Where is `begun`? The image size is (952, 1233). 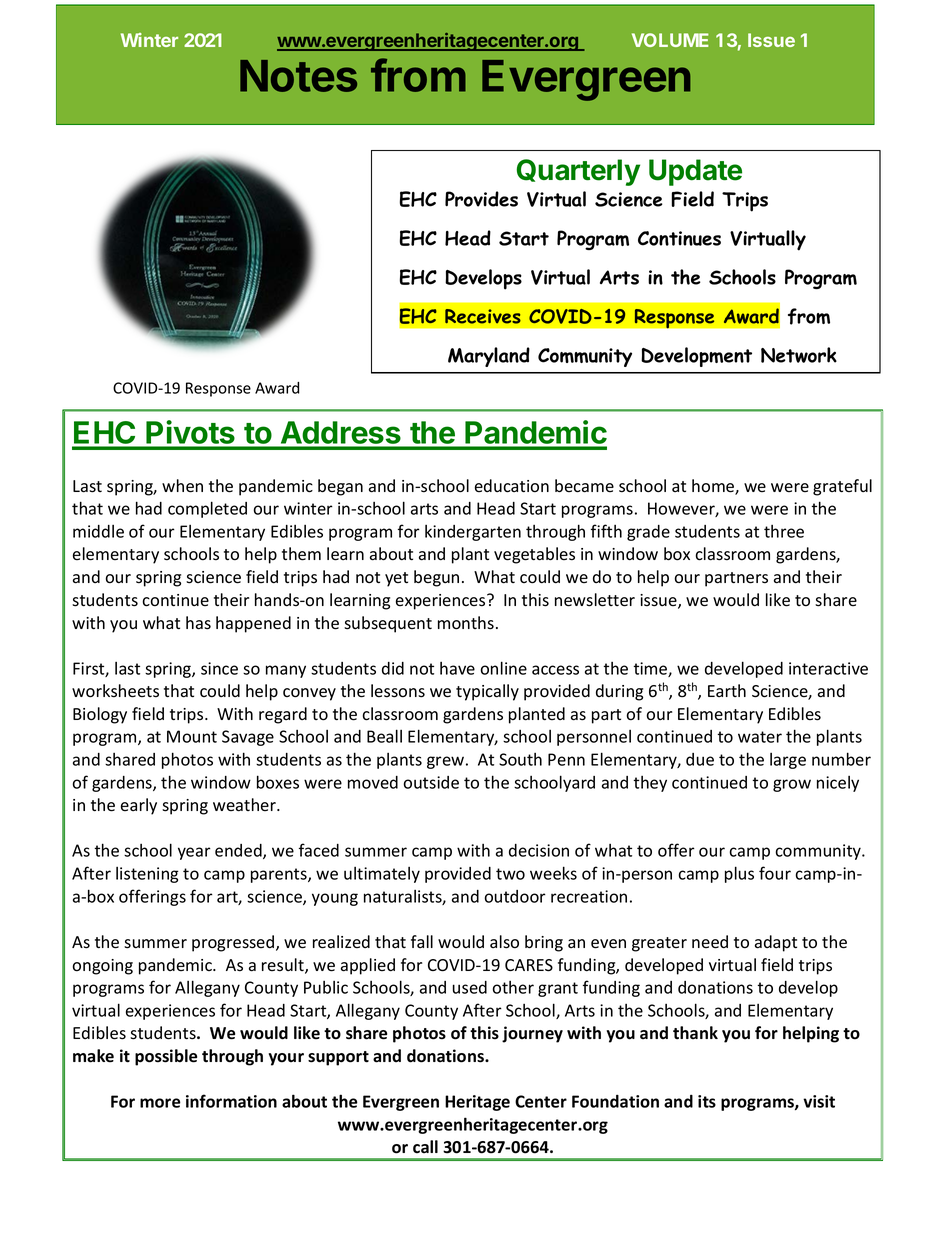
begun is located at coordinates (436, 578).
